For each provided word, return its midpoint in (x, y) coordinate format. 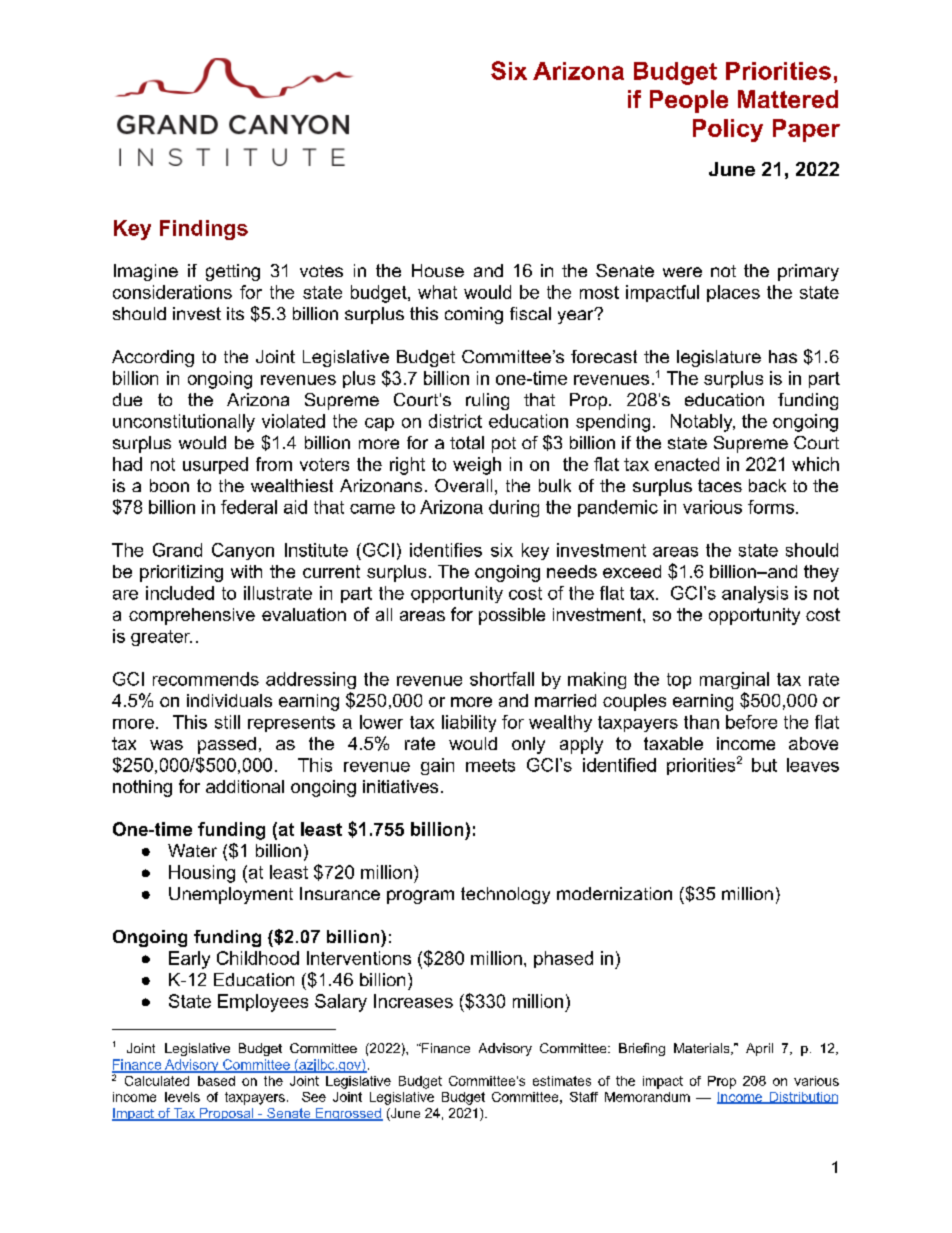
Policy (728, 130)
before (751, 722)
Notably (703, 423)
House (438, 270)
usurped (215, 465)
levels (182, 1097)
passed (227, 745)
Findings (204, 230)
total (467, 442)
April (759, 1049)
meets (490, 765)
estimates (562, 1081)
